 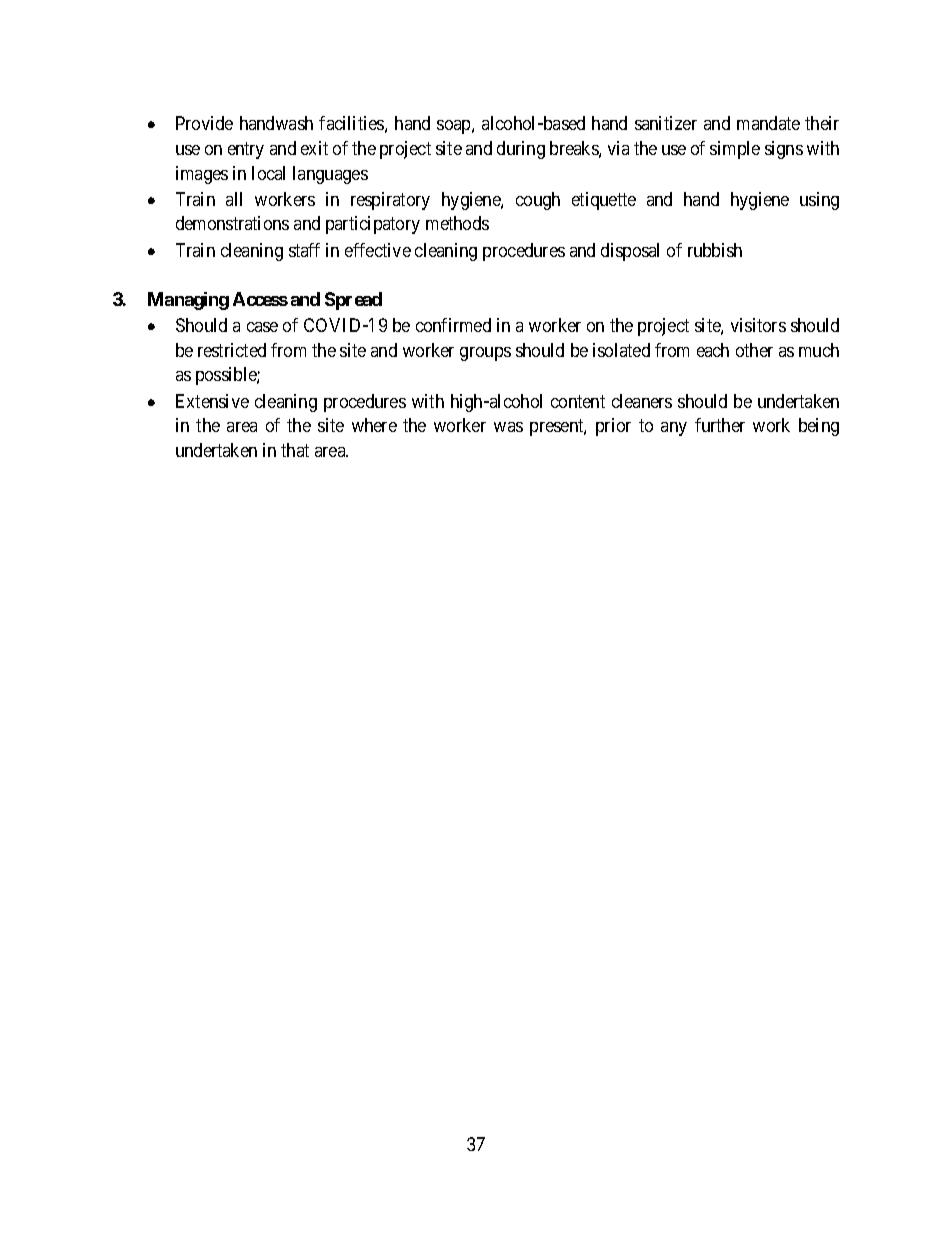 What do you see at coordinates (538, 201) in the image?
I see `cough` at bounding box center [538, 201].
